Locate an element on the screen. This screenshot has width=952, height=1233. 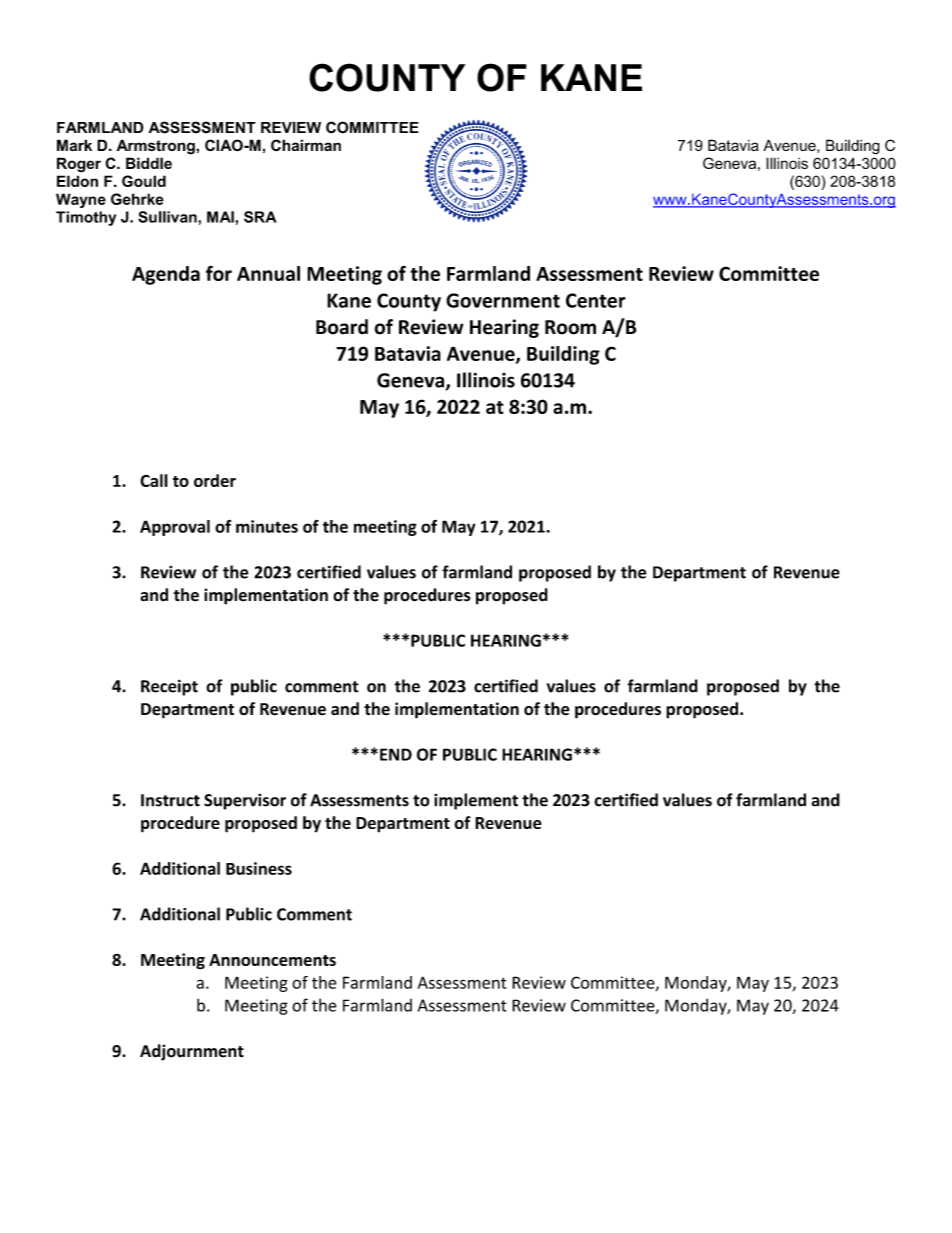
Supervisor is located at coordinates (245, 801).
